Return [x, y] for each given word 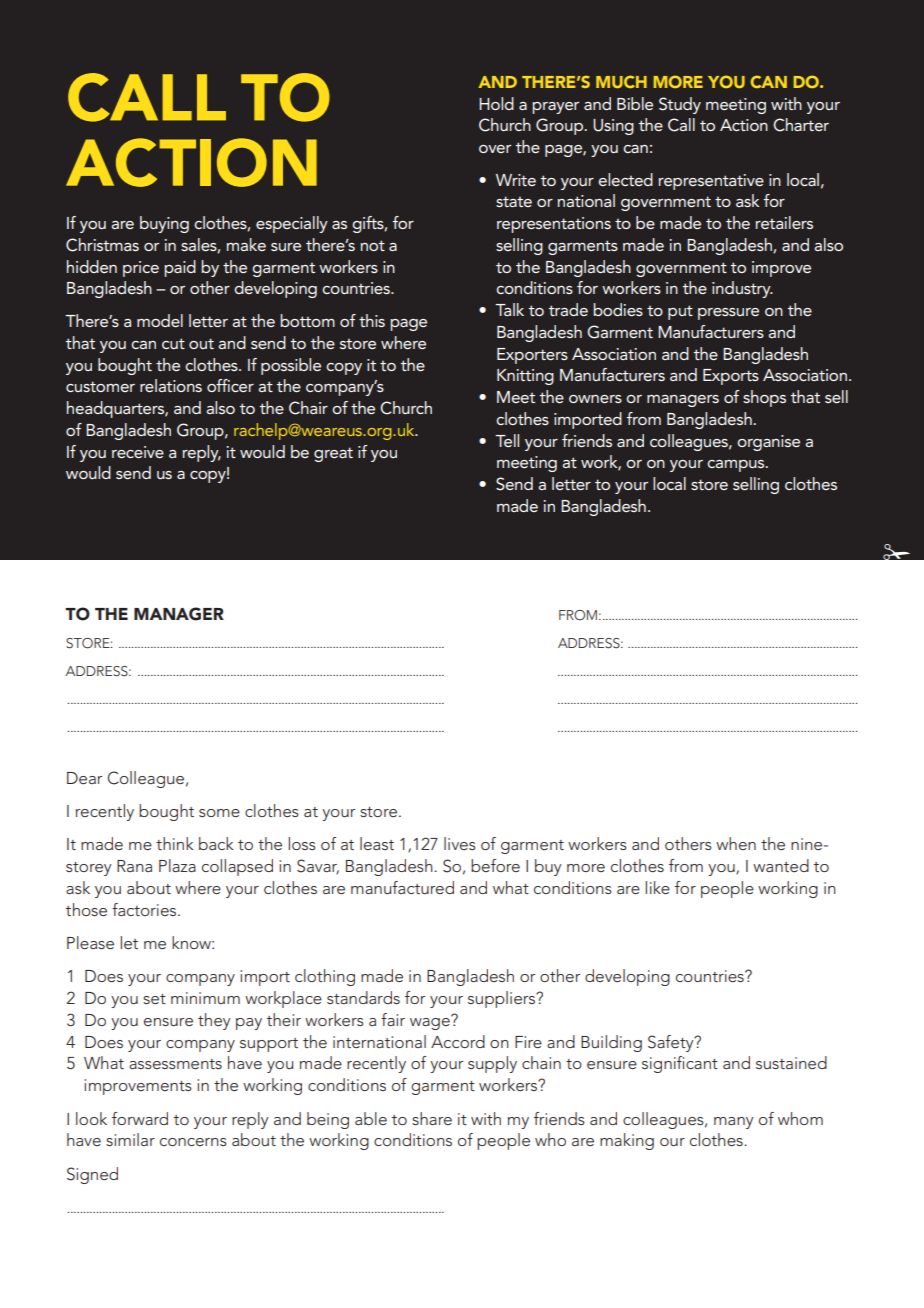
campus [737, 466]
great [333, 454]
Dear [84, 778]
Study [680, 105]
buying [164, 224]
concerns [193, 1142]
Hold [496, 103]
